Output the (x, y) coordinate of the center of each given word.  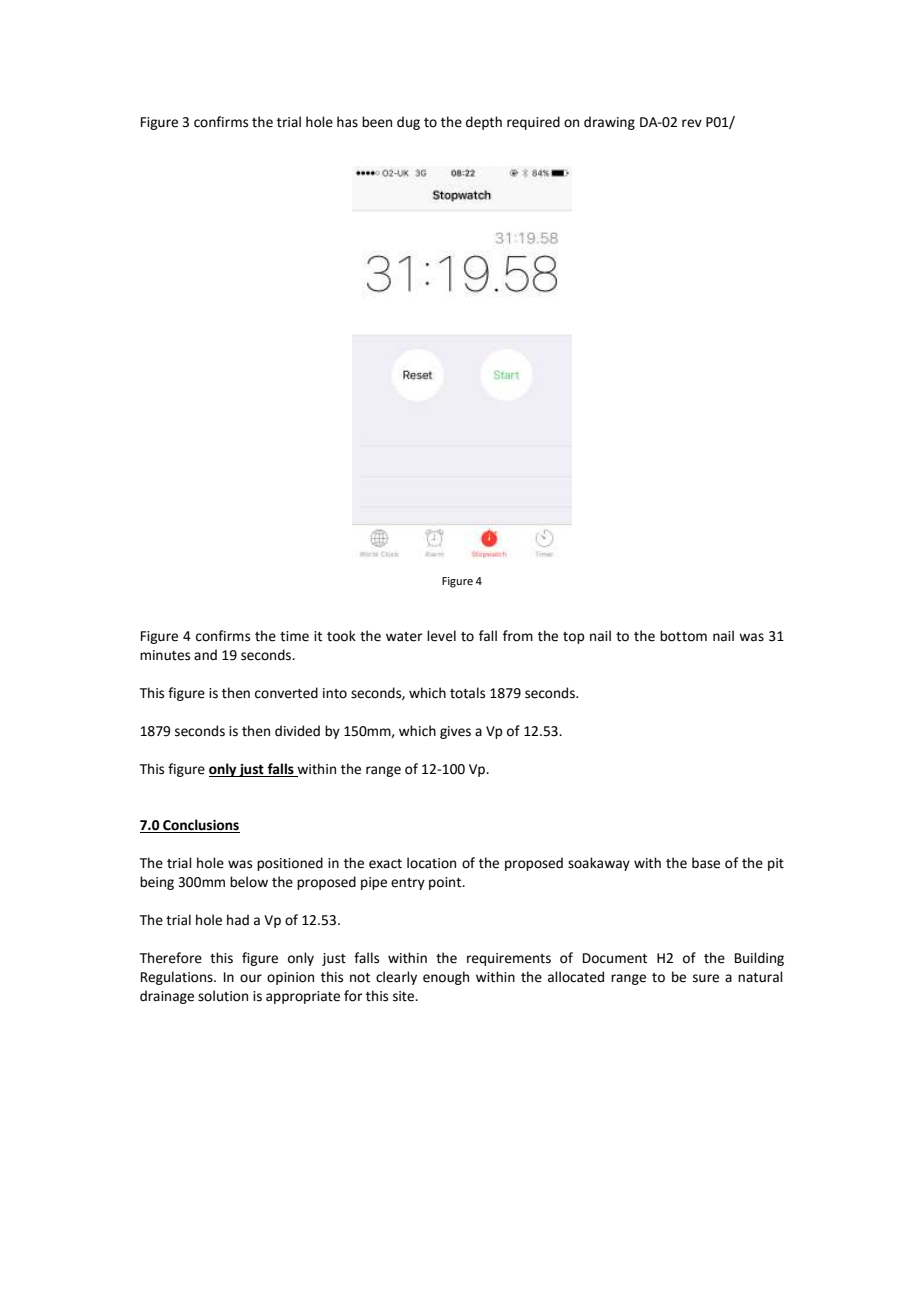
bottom (683, 636)
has (347, 122)
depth (484, 123)
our (251, 978)
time (294, 636)
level (441, 636)
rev (692, 123)
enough (446, 978)
